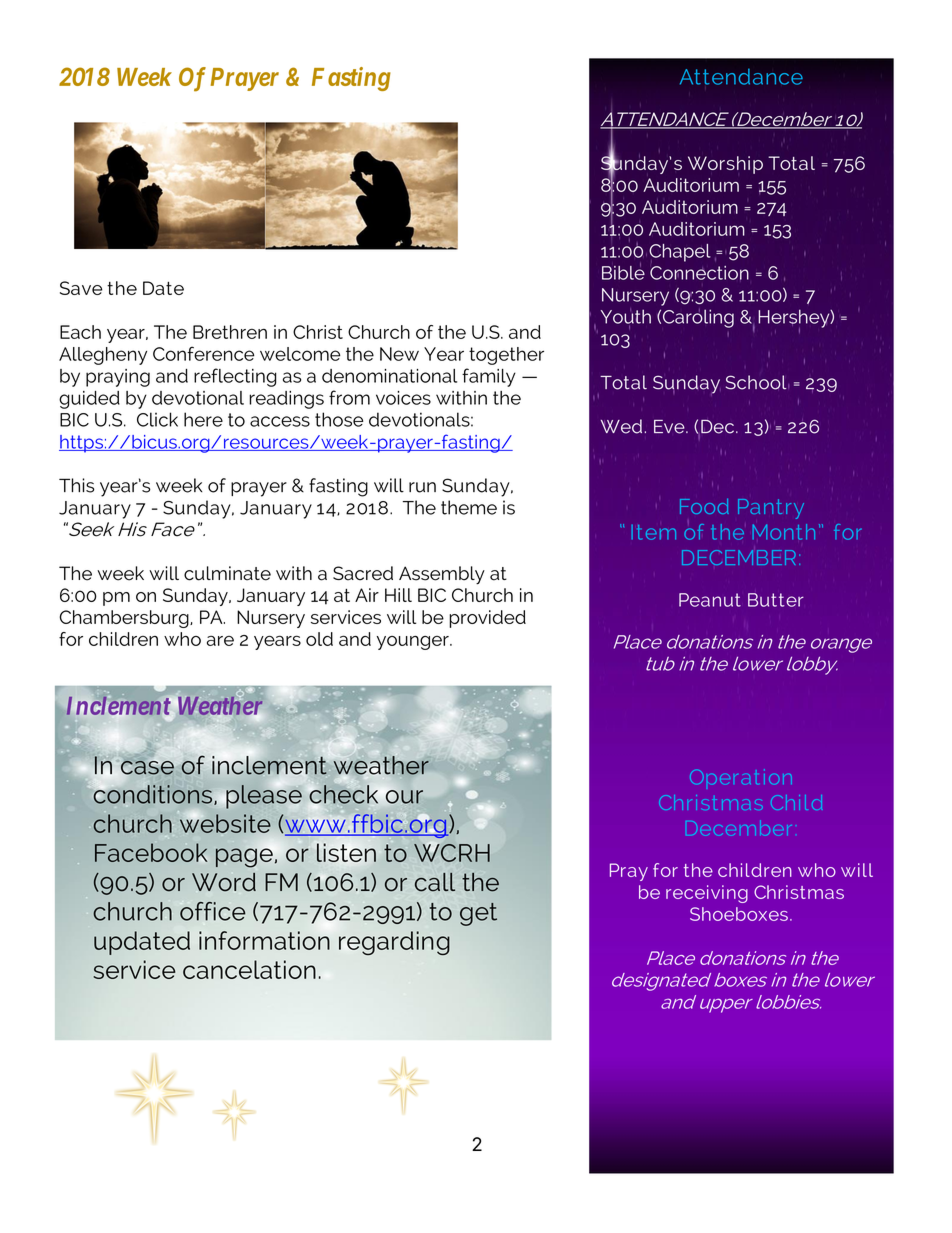  Describe the element at coordinates (414, 643) in the image. I see `younger` at that location.
